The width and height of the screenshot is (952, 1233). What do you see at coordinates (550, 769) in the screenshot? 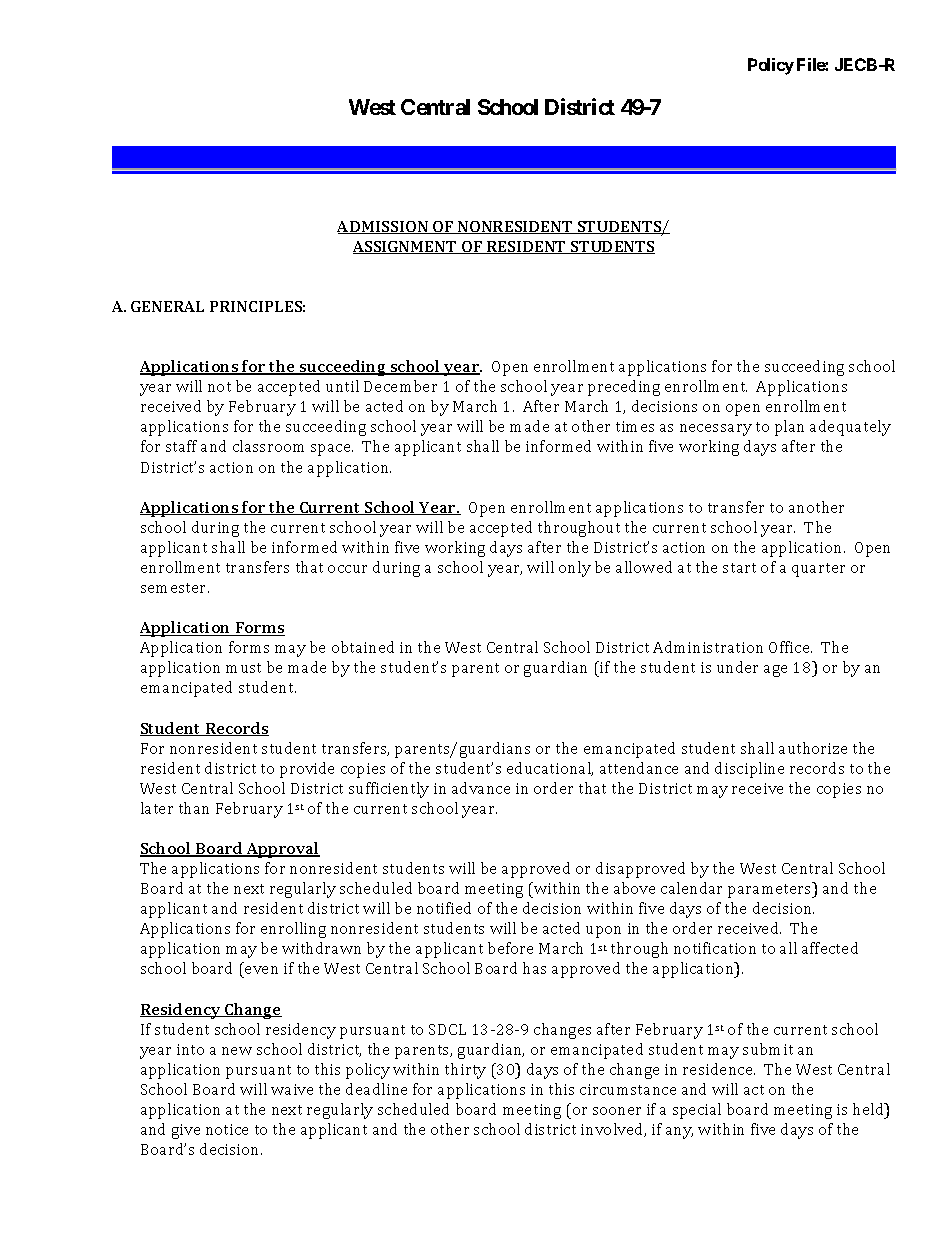
I see `educational` at bounding box center [550, 769].
